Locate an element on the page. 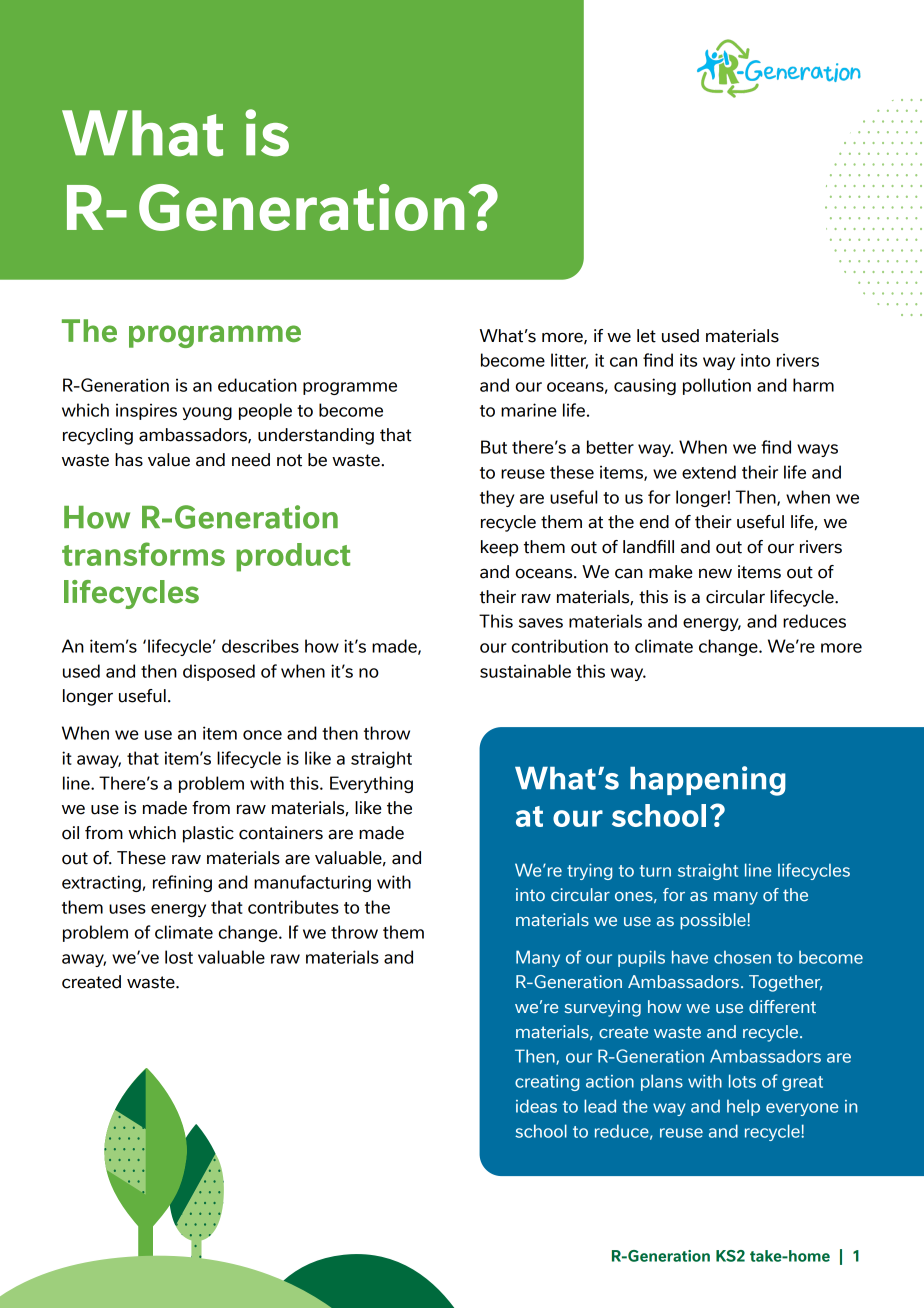  inspires is located at coordinates (146, 411).
